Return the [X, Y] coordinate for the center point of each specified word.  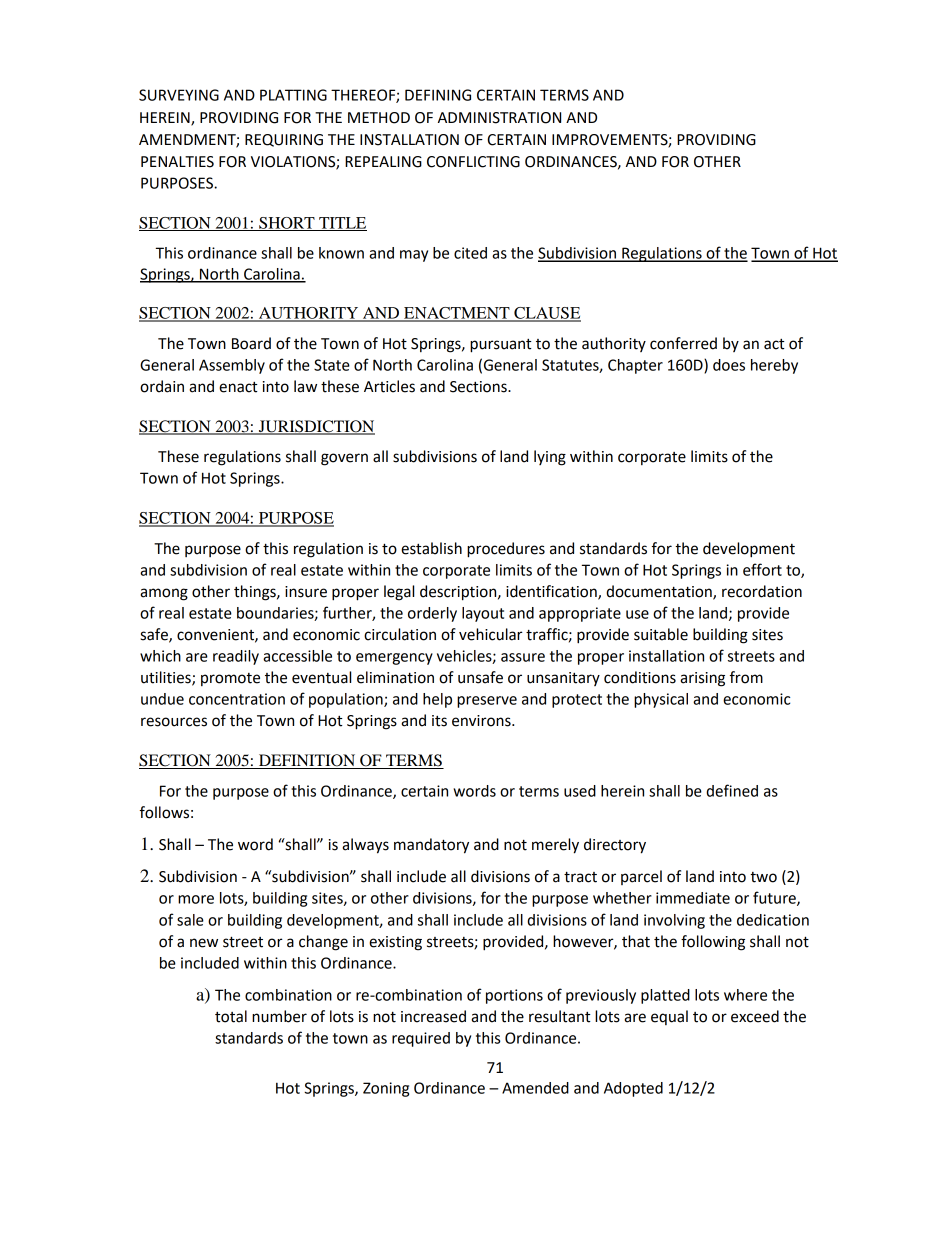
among [164, 594]
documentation [660, 592]
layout [483, 614]
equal [669, 1017]
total [231, 1016]
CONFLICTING [473, 162]
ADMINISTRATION [499, 118]
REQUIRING [284, 140]
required [421, 1039]
